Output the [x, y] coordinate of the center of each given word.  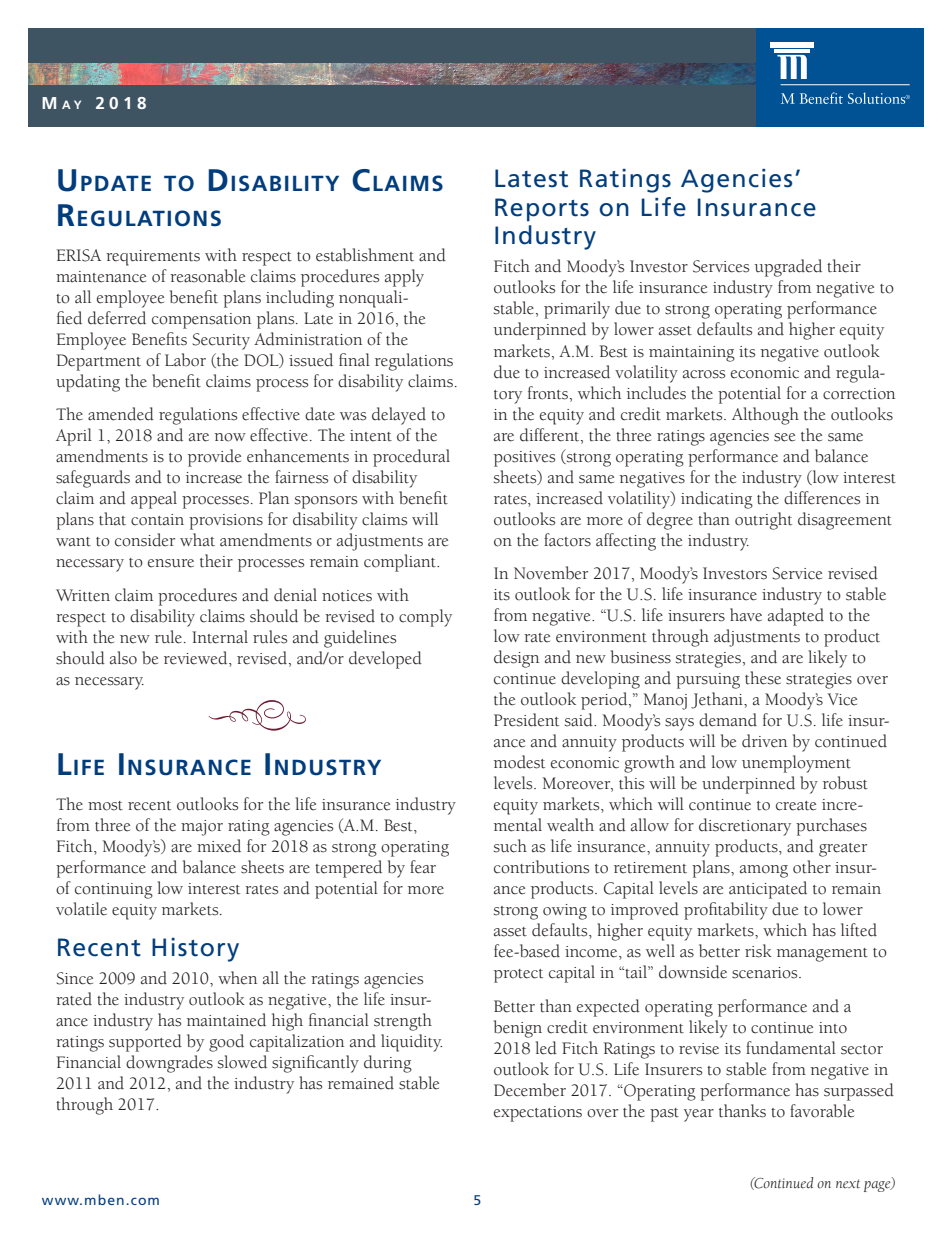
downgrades [169, 1064]
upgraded [788, 268]
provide [214, 458]
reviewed [197, 658]
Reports [542, 210]
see [784, 437]
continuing [114, 891]
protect [518, 976]
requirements [153, 258]
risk [758, 951]
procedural [411, 458]
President [526, 720]
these [763, 678]
